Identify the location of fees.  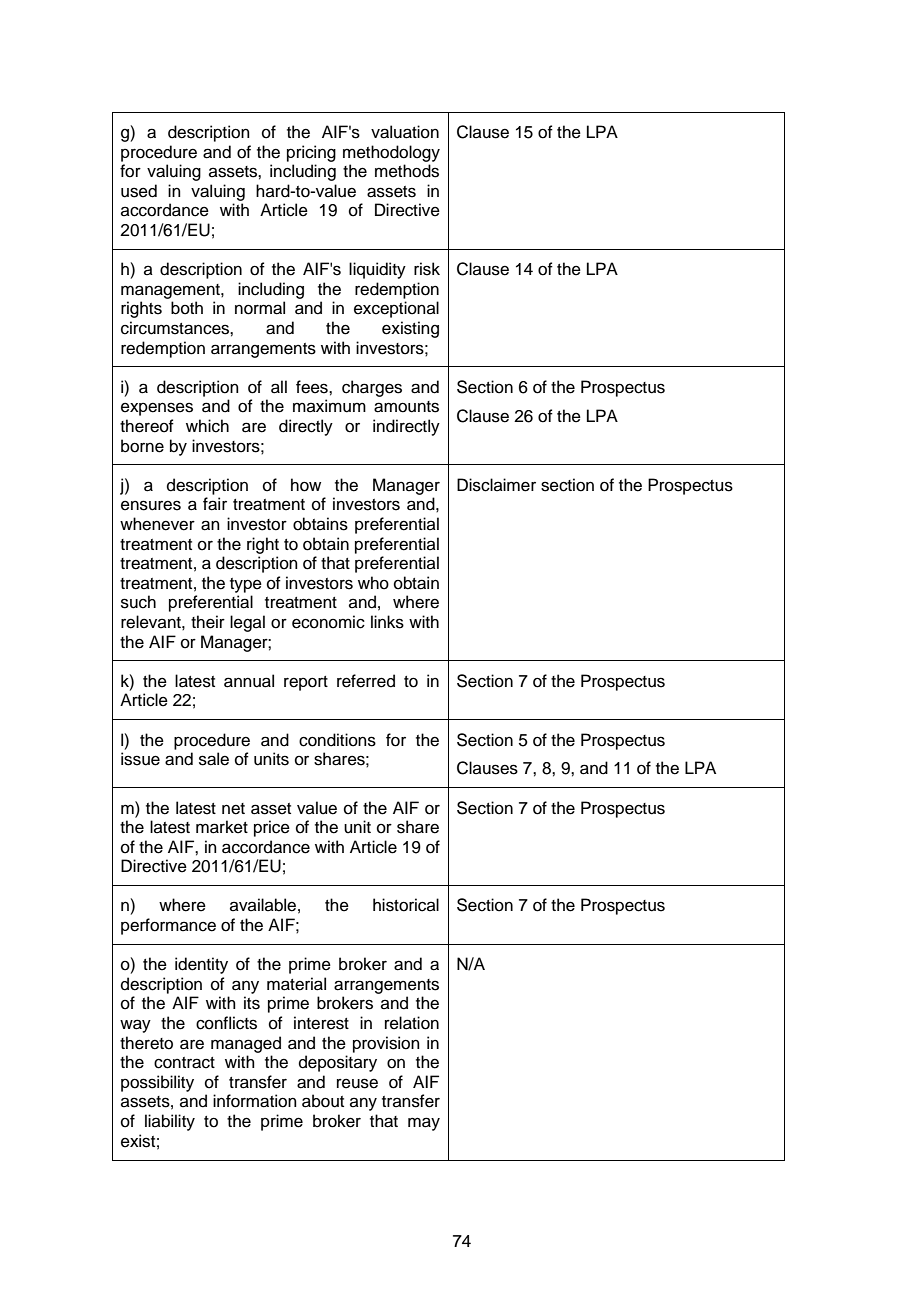
(313, 387).
